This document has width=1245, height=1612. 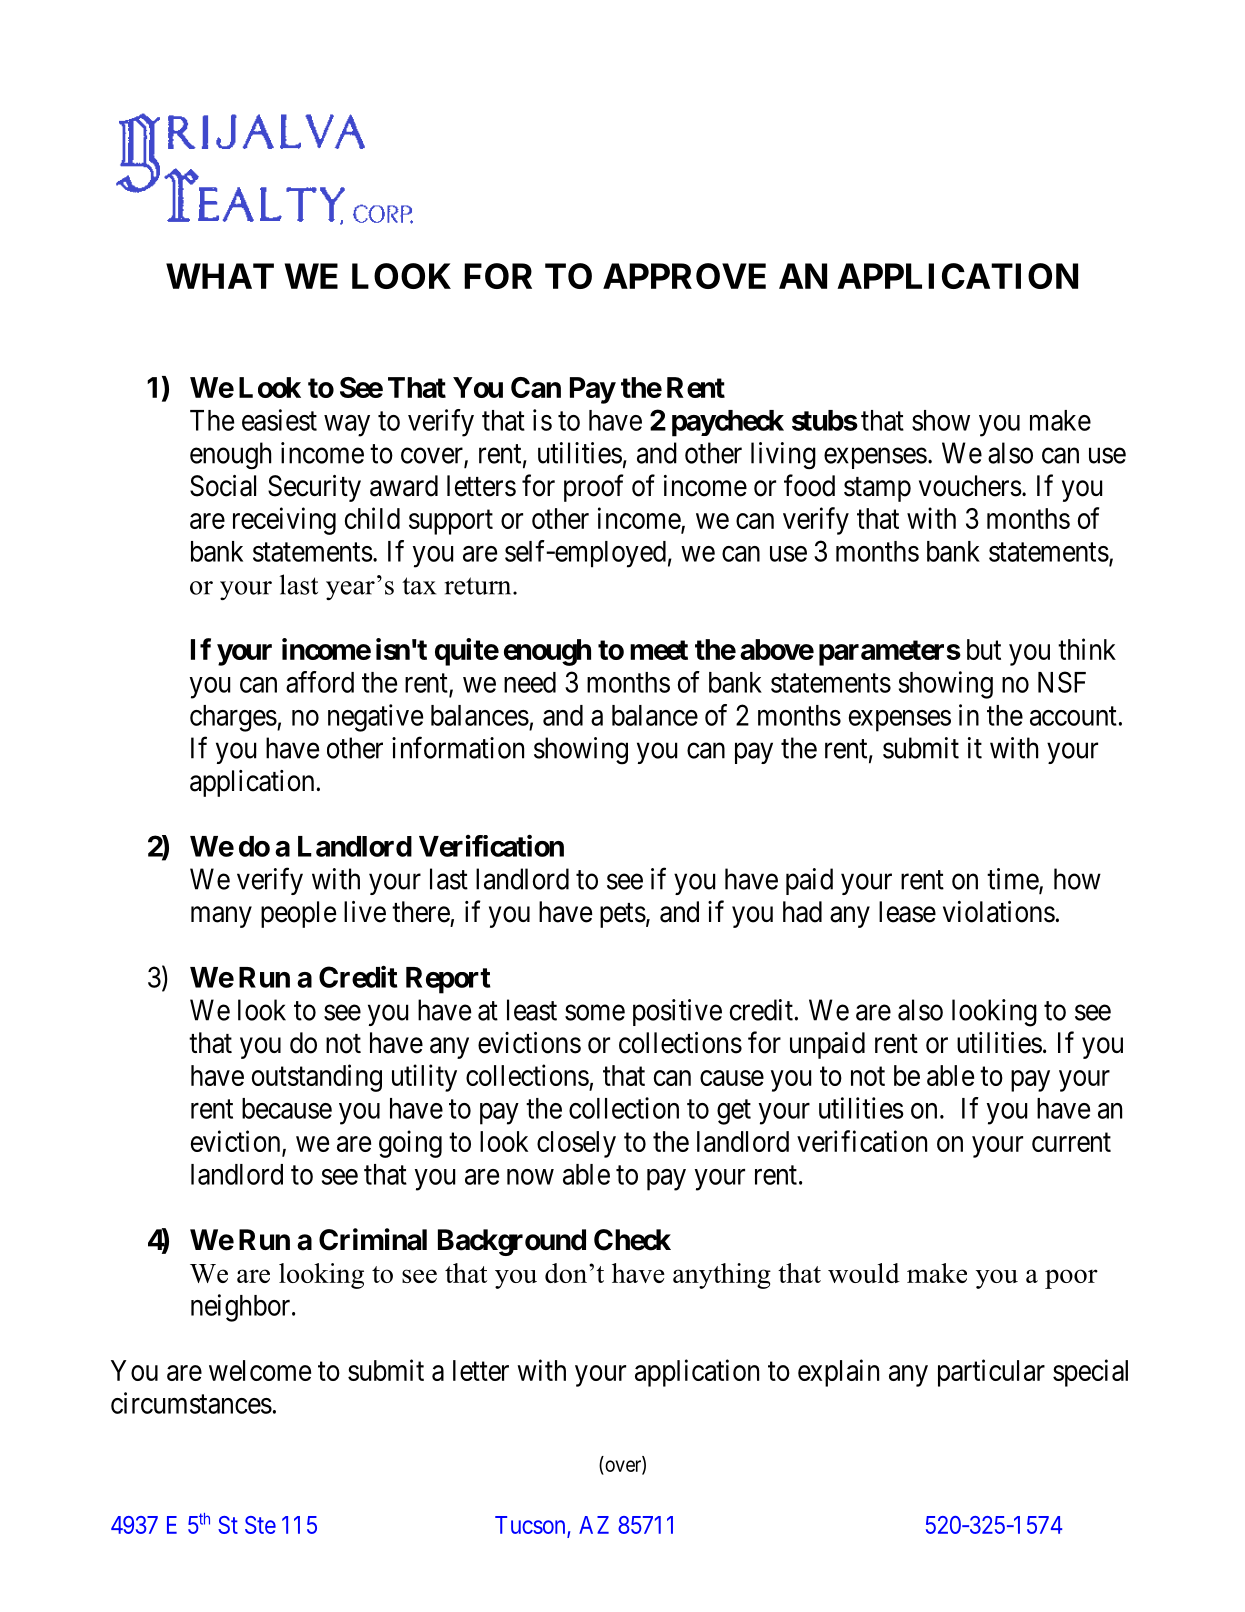 I want to click on APPROVE, so click(x=684, y=276).
